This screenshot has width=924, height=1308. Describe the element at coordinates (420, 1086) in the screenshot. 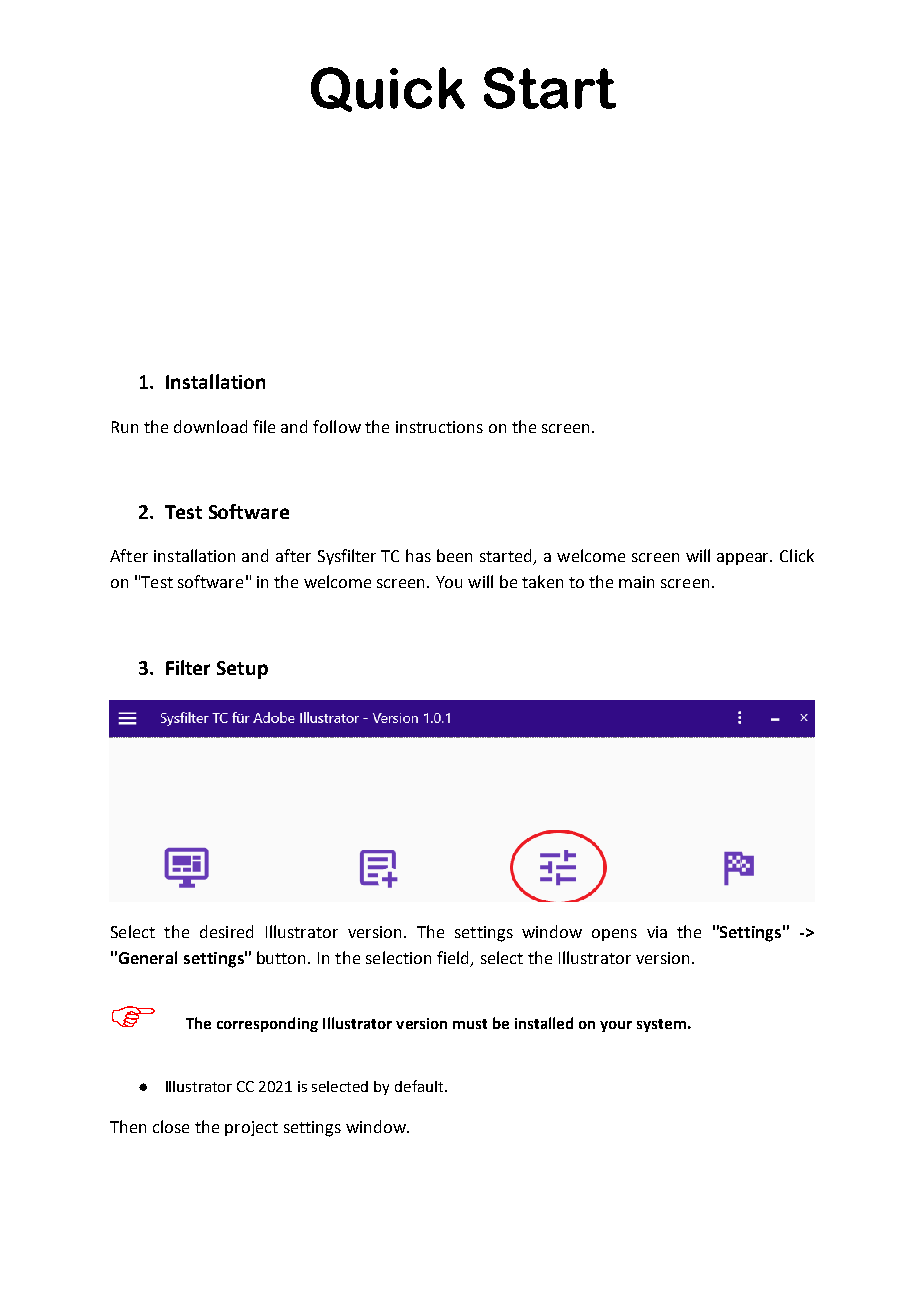

I see `default` at that location.
